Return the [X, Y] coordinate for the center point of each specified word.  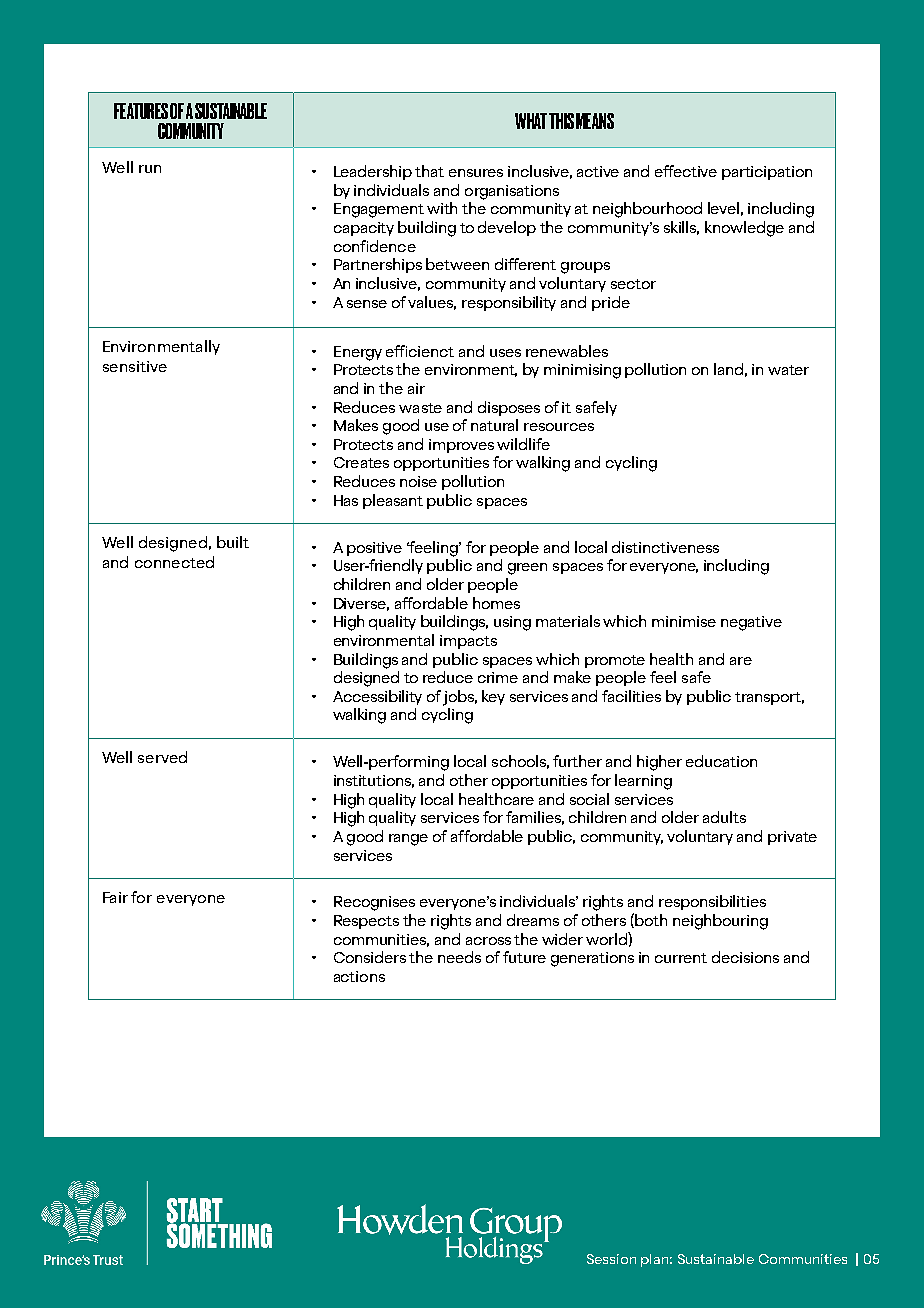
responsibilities [712, 902]
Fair [115, 897]
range [408, 840]
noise [418, 481]
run [150, 169]
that [429, 171]
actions [359, 976]
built [233, 542]
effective [686, 171]
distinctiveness [665, 547]
